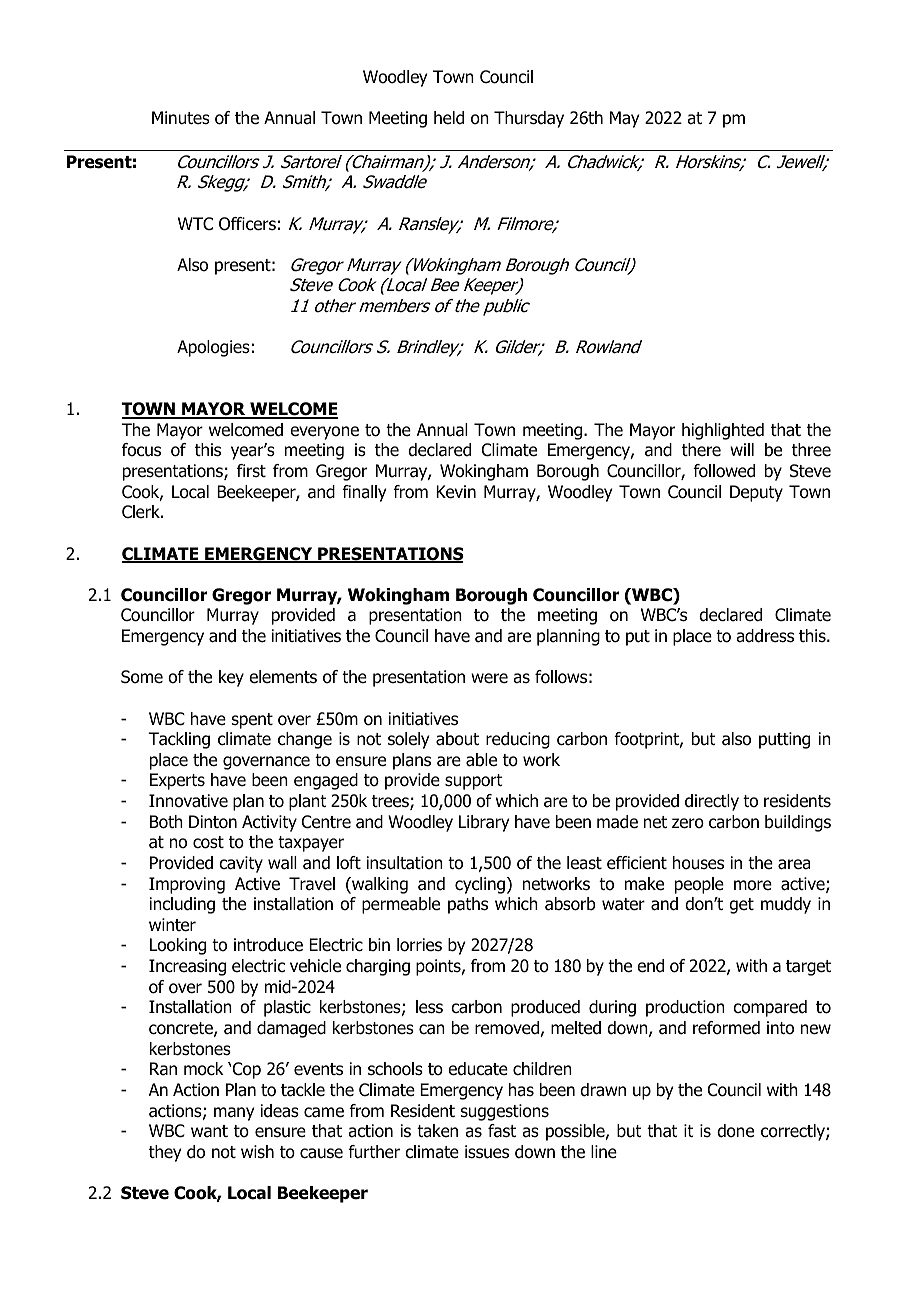  I want to click on Innovative, so click(188, 801).
